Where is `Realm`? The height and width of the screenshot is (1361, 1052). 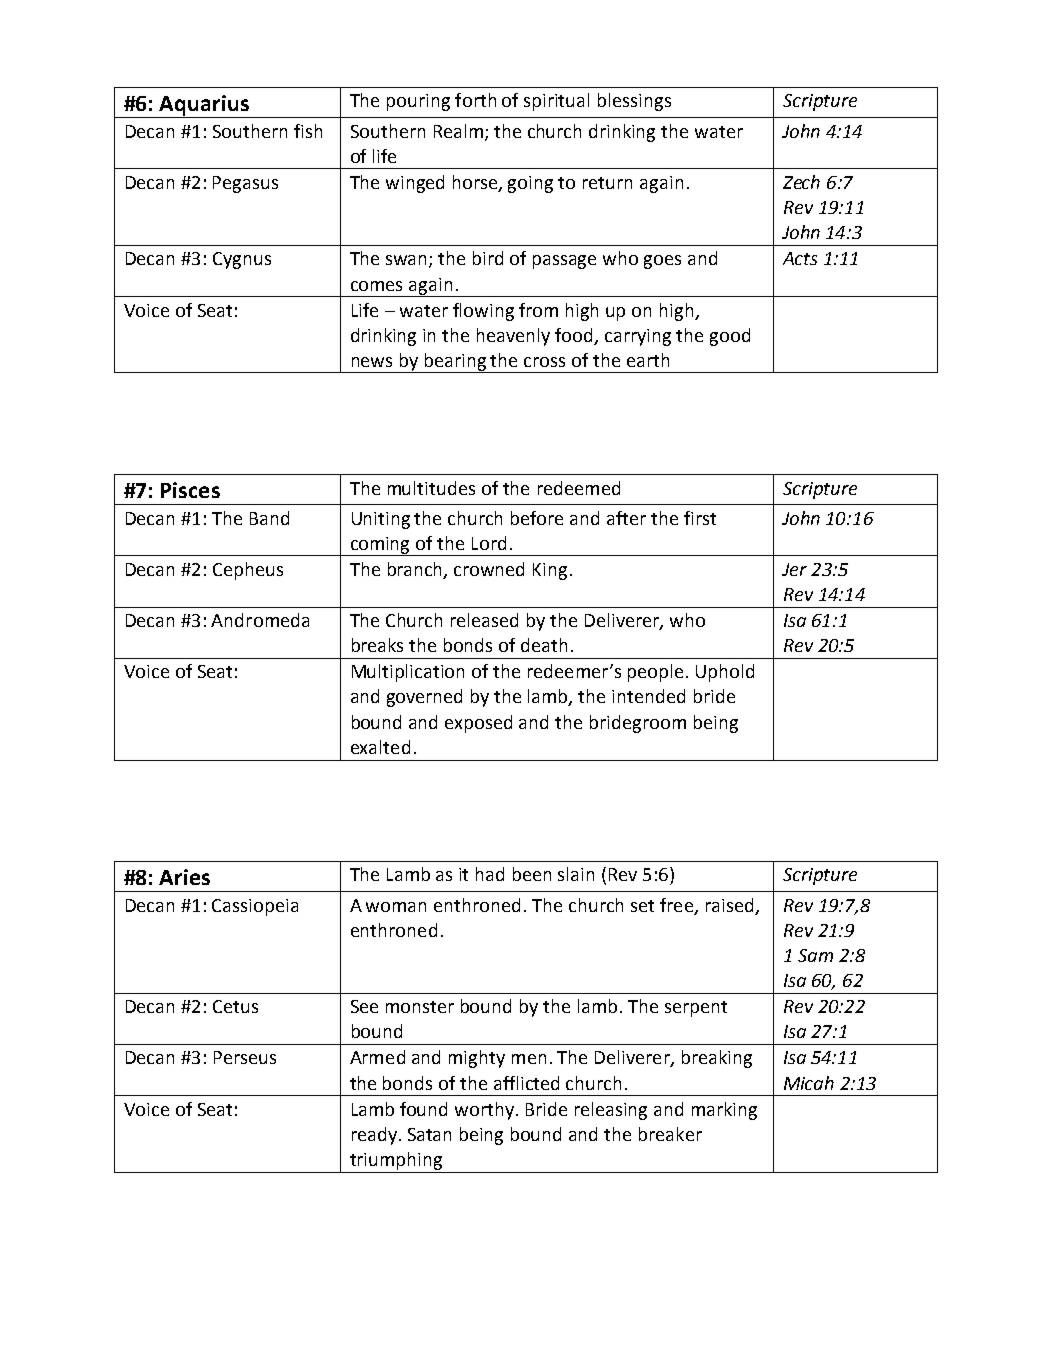
Realm is located at coordinates (458, 131).
